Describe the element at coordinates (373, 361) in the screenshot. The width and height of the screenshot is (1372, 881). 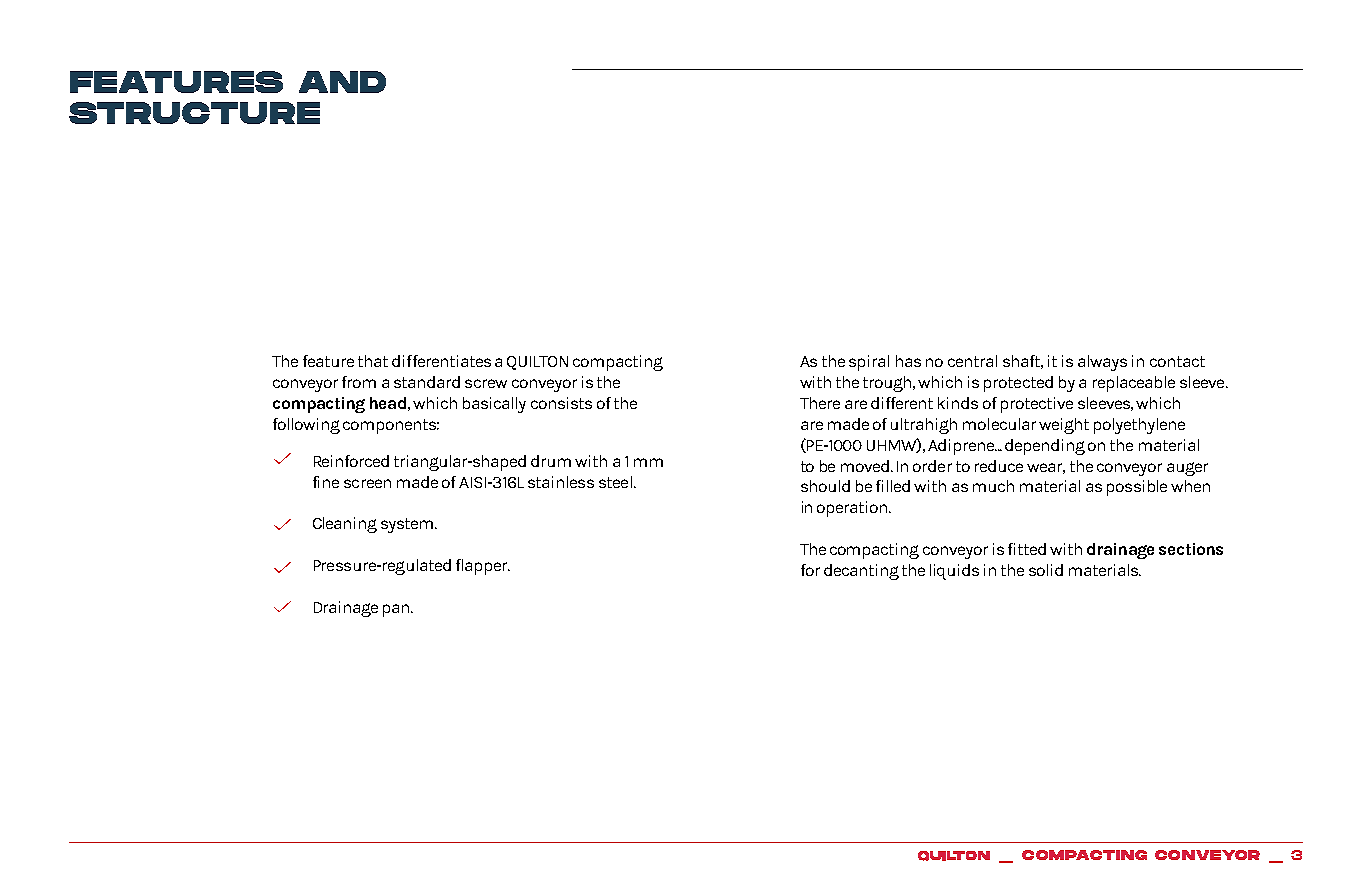
I see `that` at that location.
